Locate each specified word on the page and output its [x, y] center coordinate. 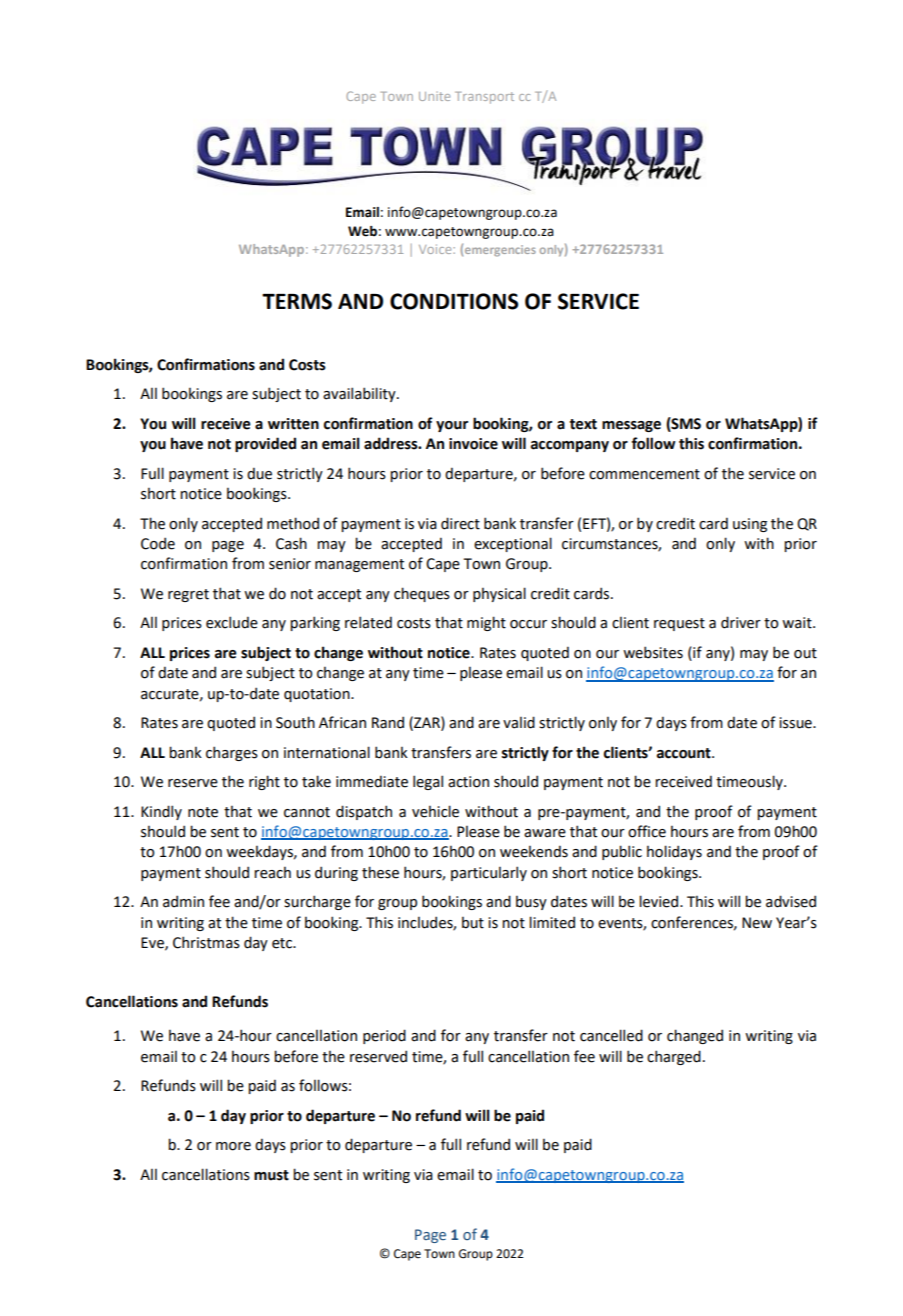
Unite [434, 96]
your [452, 426]
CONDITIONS [454, 301]
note [203, 812]
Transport [484, 98]
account [685, 753]
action [468, 782]
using [750, 525]
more [233, 1146]
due [259, 473]
